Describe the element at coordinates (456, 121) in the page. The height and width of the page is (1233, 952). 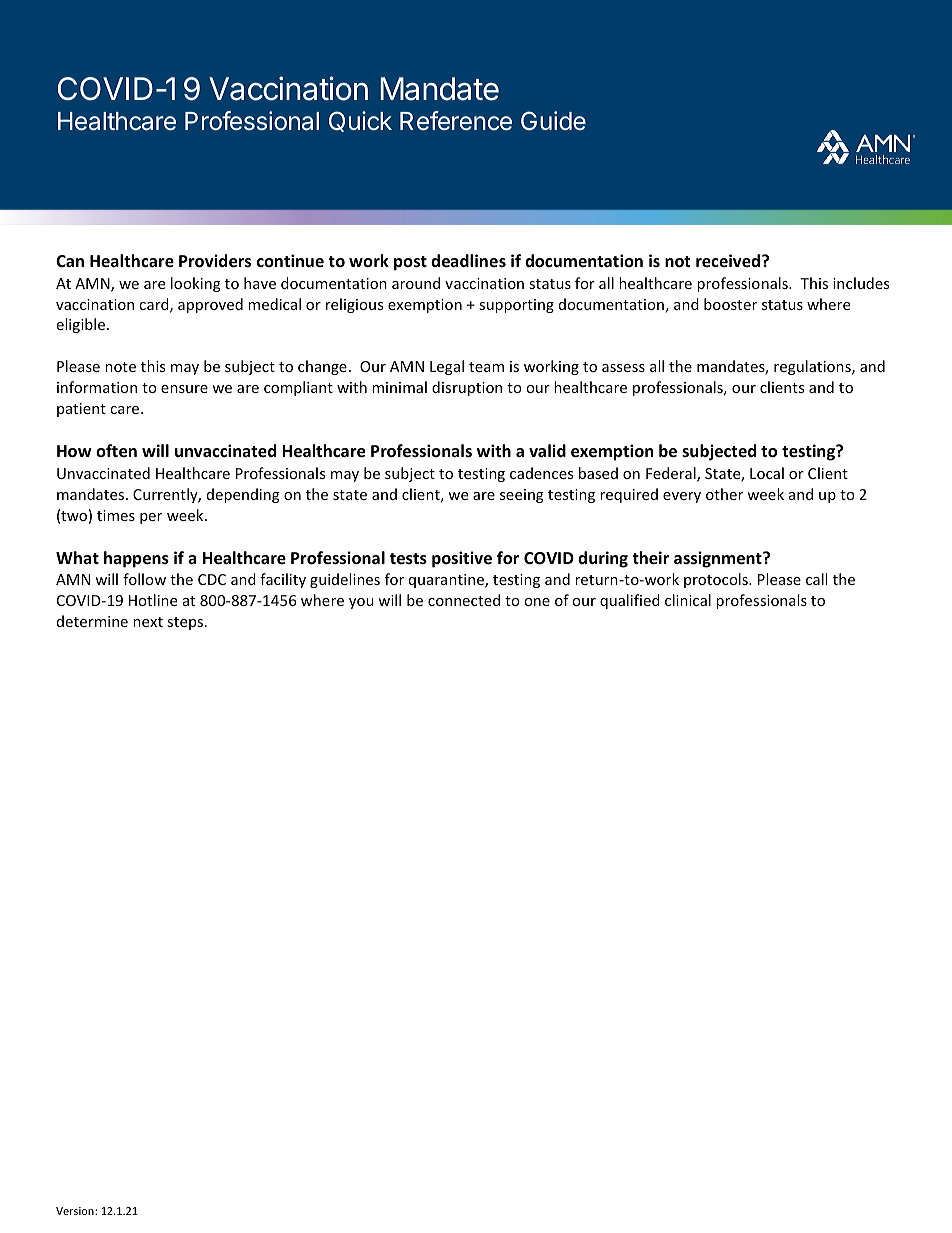
I see `Reference` at that location.
